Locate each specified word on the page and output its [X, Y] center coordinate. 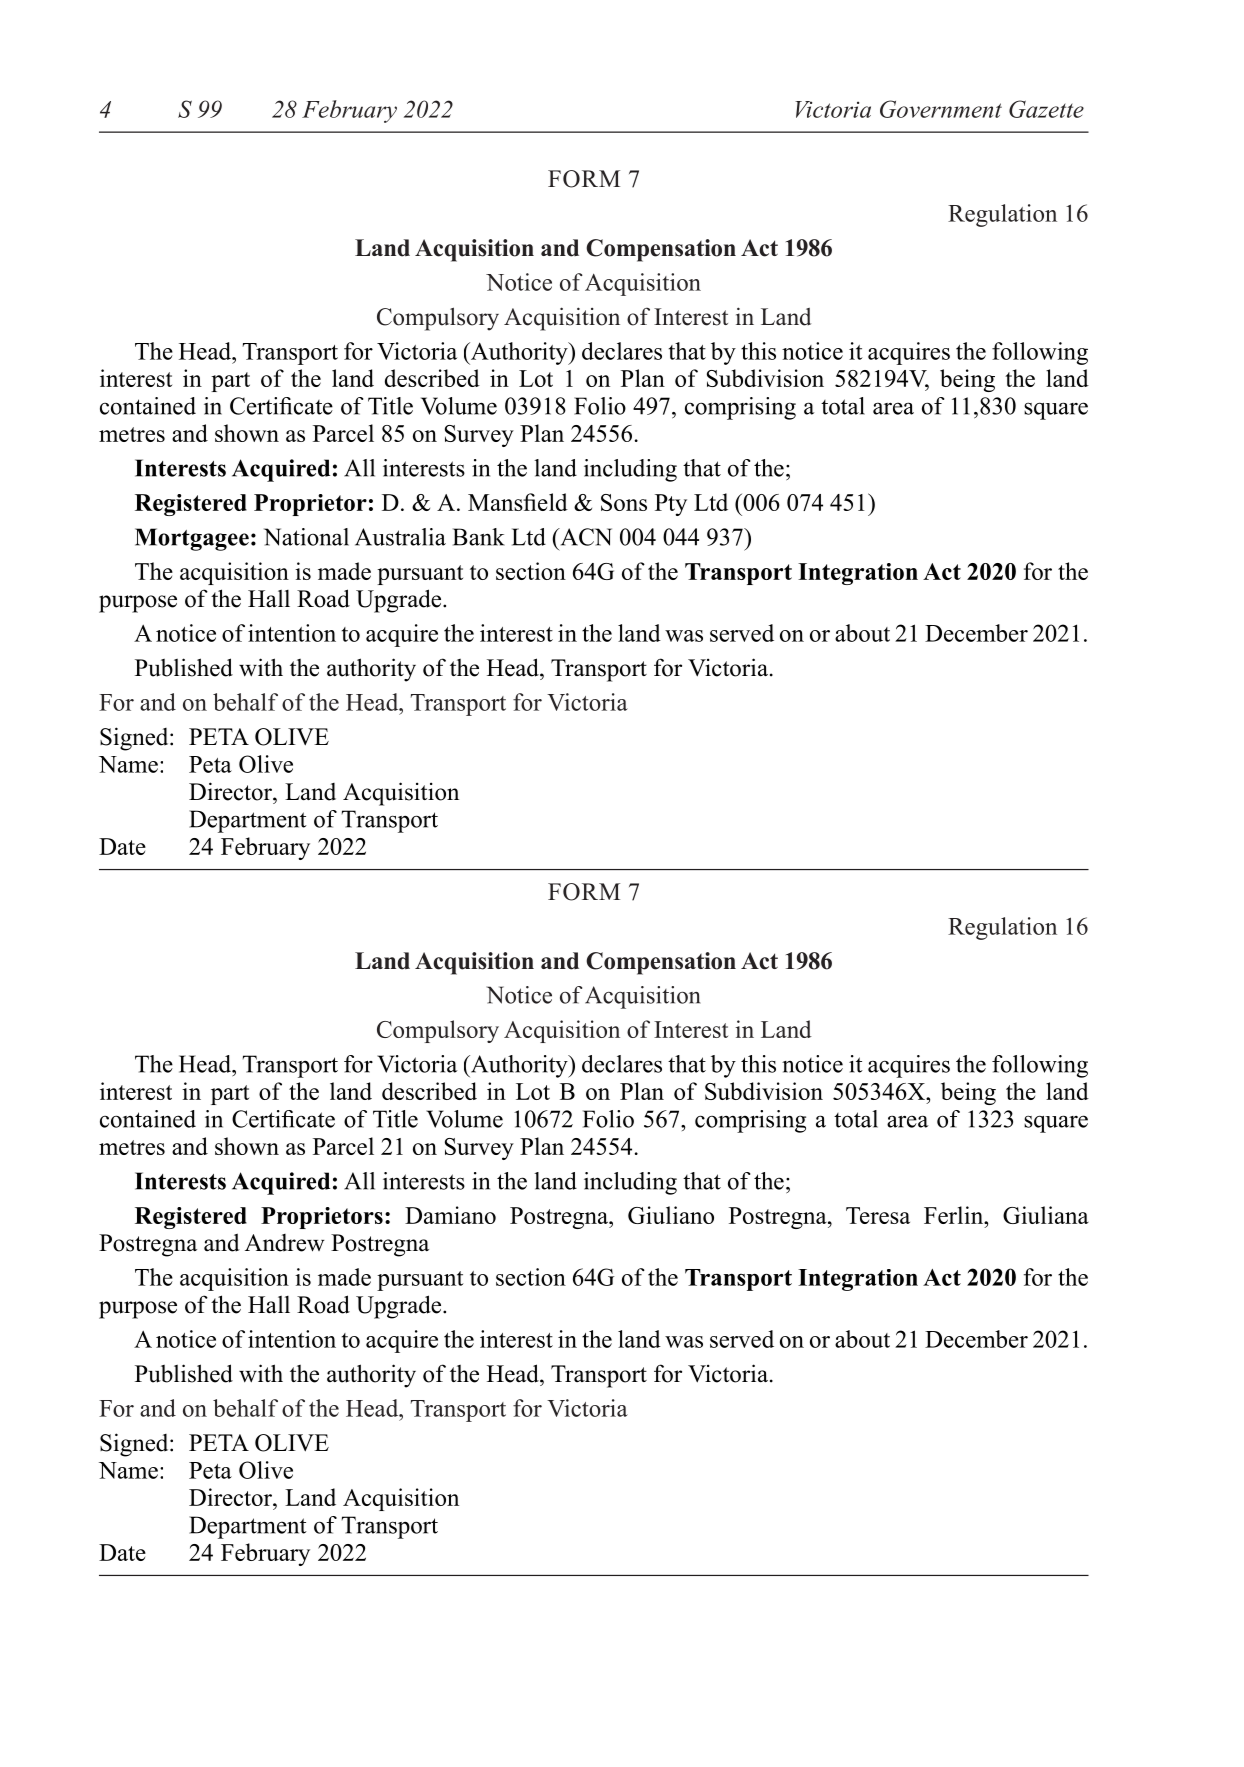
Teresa [878, 1215]
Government [941, 109]
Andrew [285, 1243]
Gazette [1046, 109]
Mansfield [518, 502]
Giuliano [671, 1215]
